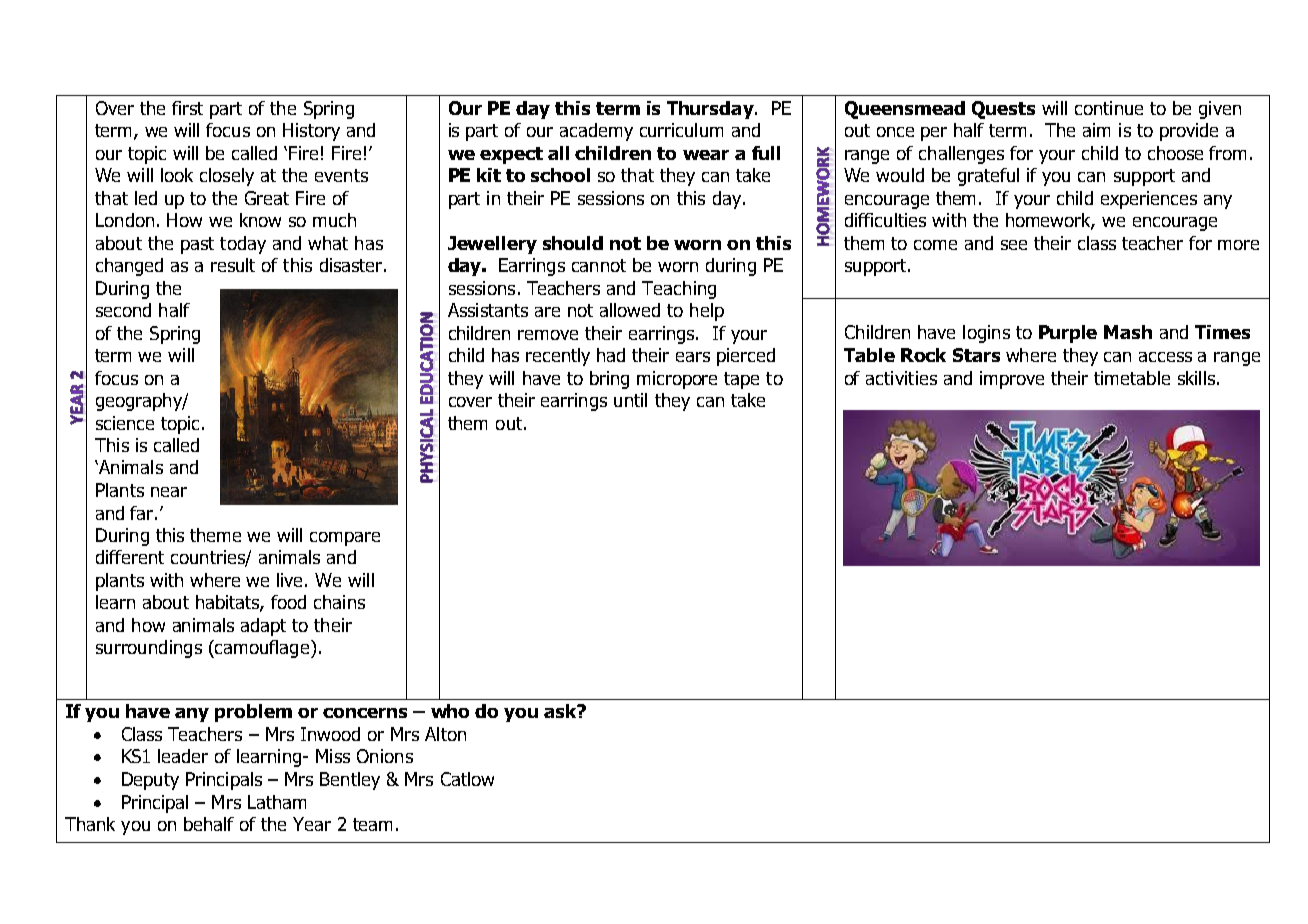 The image size is (1308, 924). What do you see at coordinates (1128, 332) in the image?
I see `Mash` at bounding box center [1128, 332].
